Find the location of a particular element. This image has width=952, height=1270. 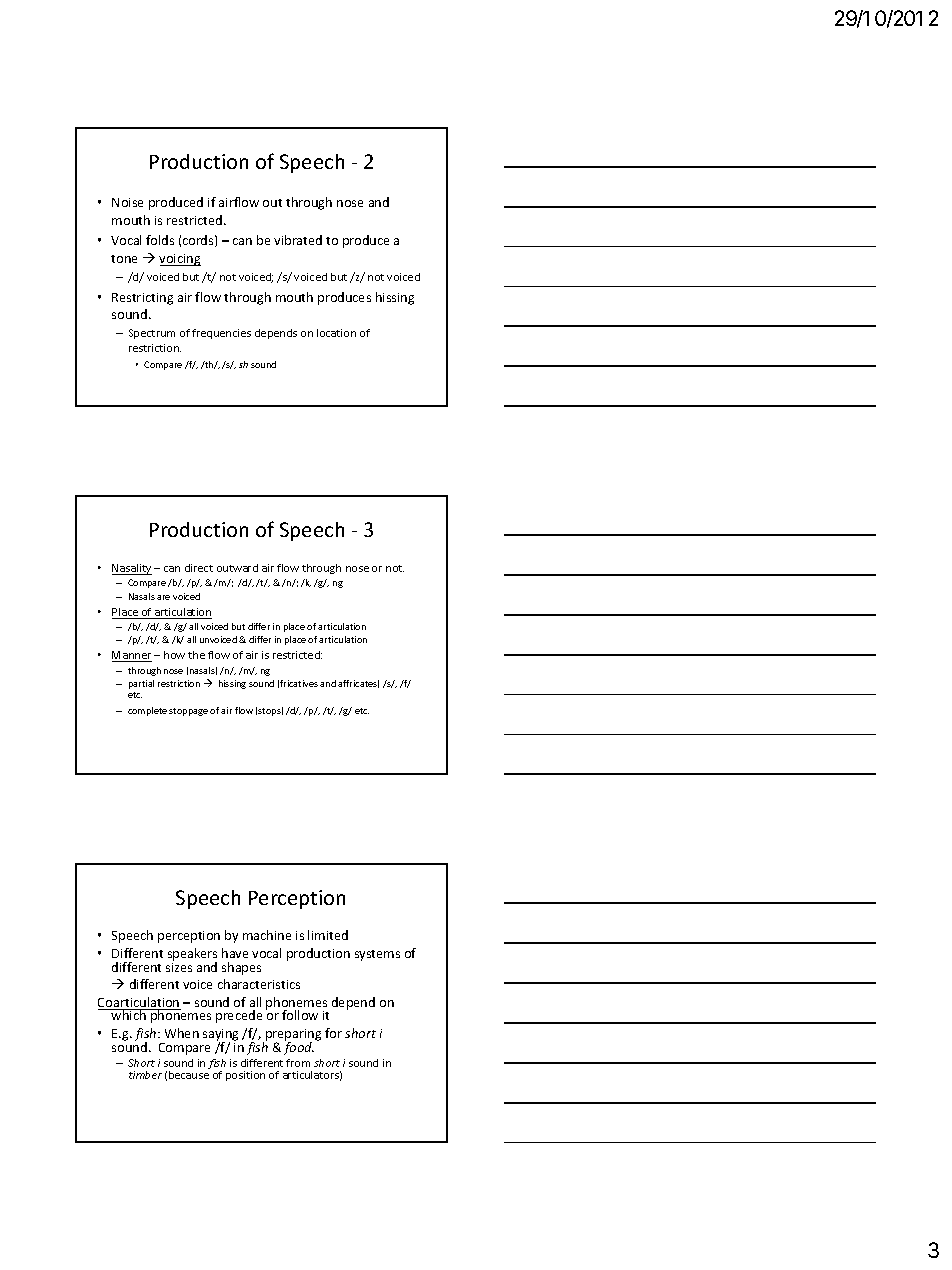

position is located at coordinates (245, 1076).
